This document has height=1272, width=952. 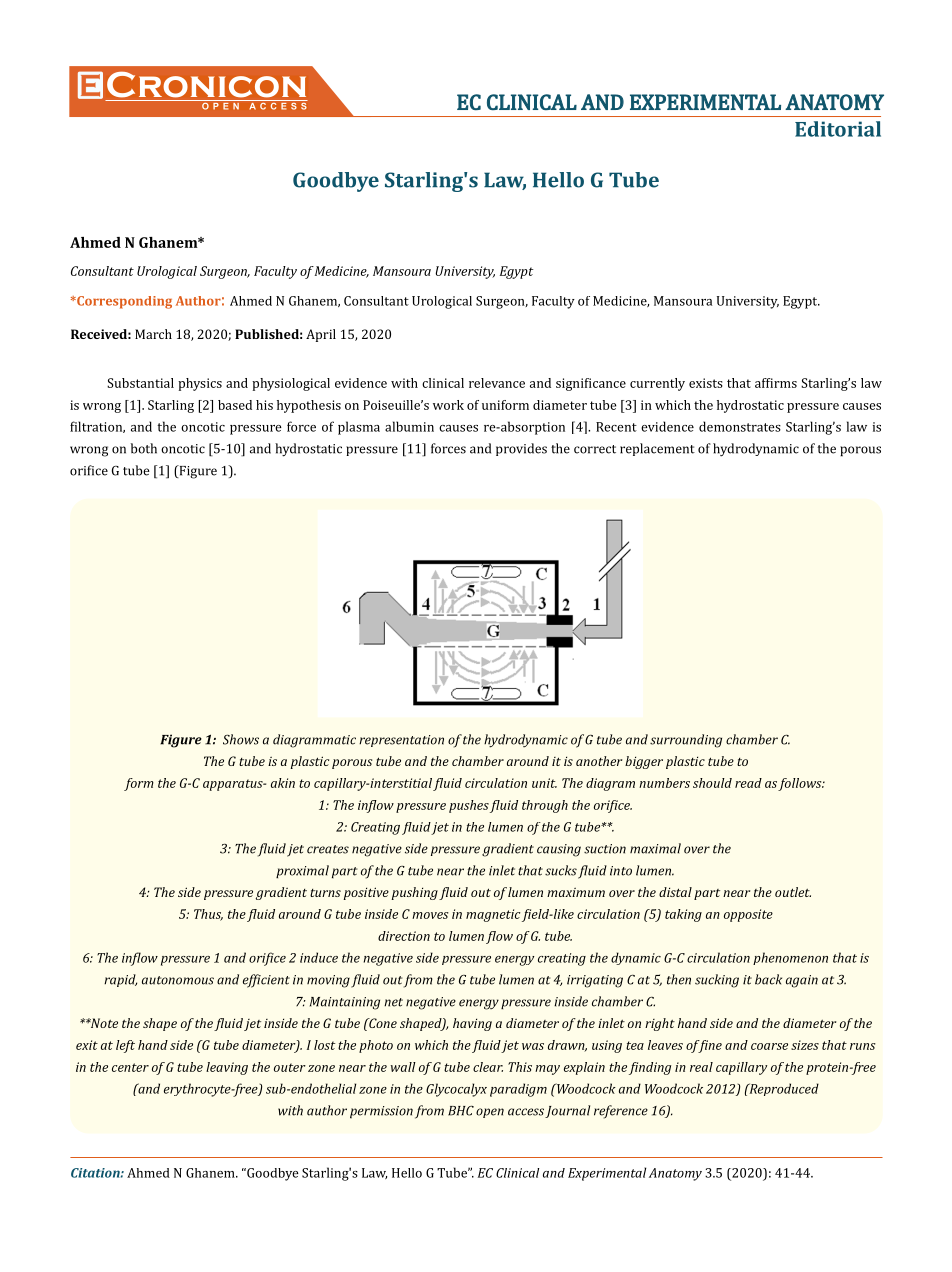 What do you see at coordinates (227, 1068) in the document?
I see `leaving` at bounding box center [227, 1068].
